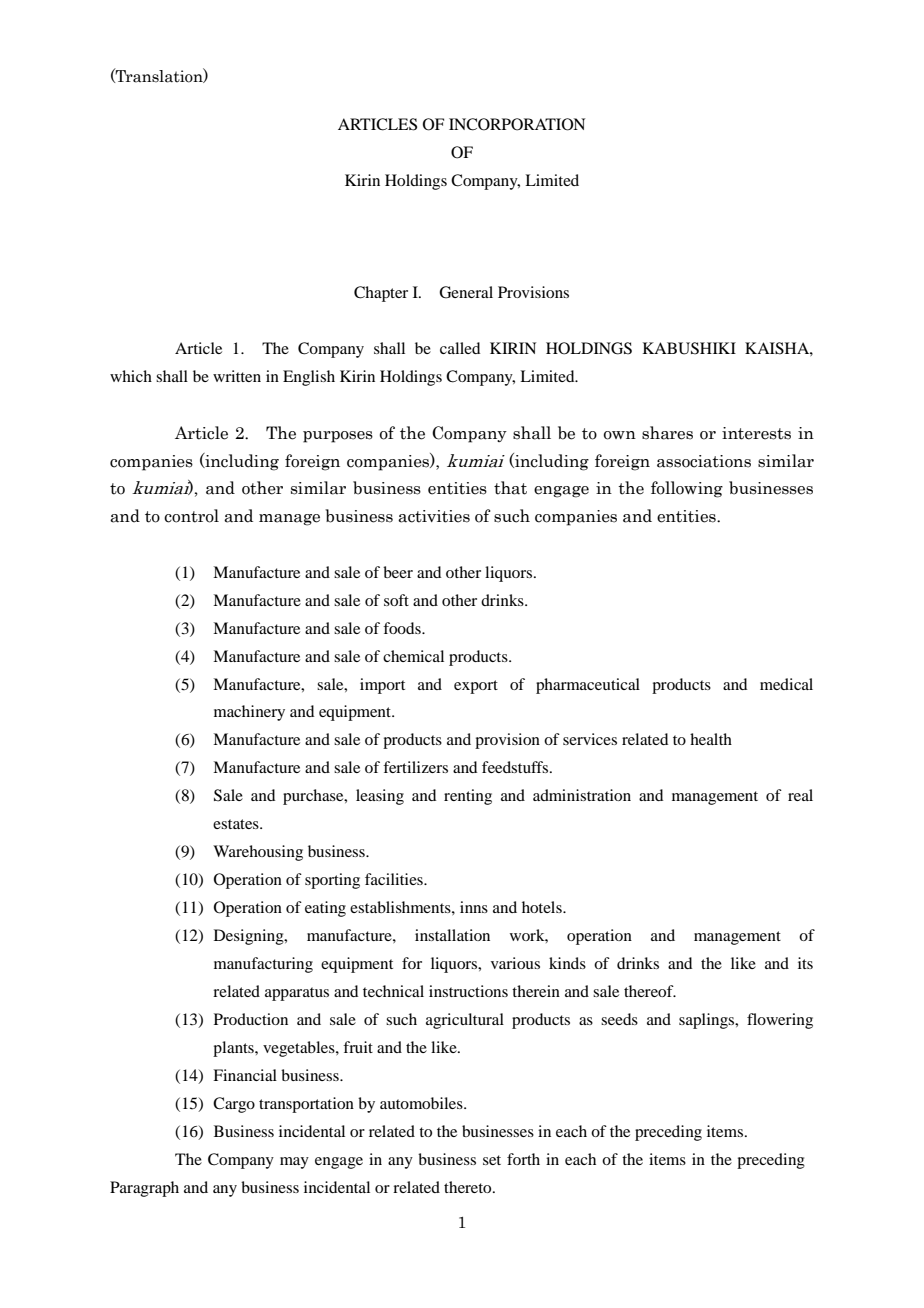 This screenshot has height=1308, width=924. Describe the element at coordinates (249, 713) in the screenshot. I see `machinery` at that location.
